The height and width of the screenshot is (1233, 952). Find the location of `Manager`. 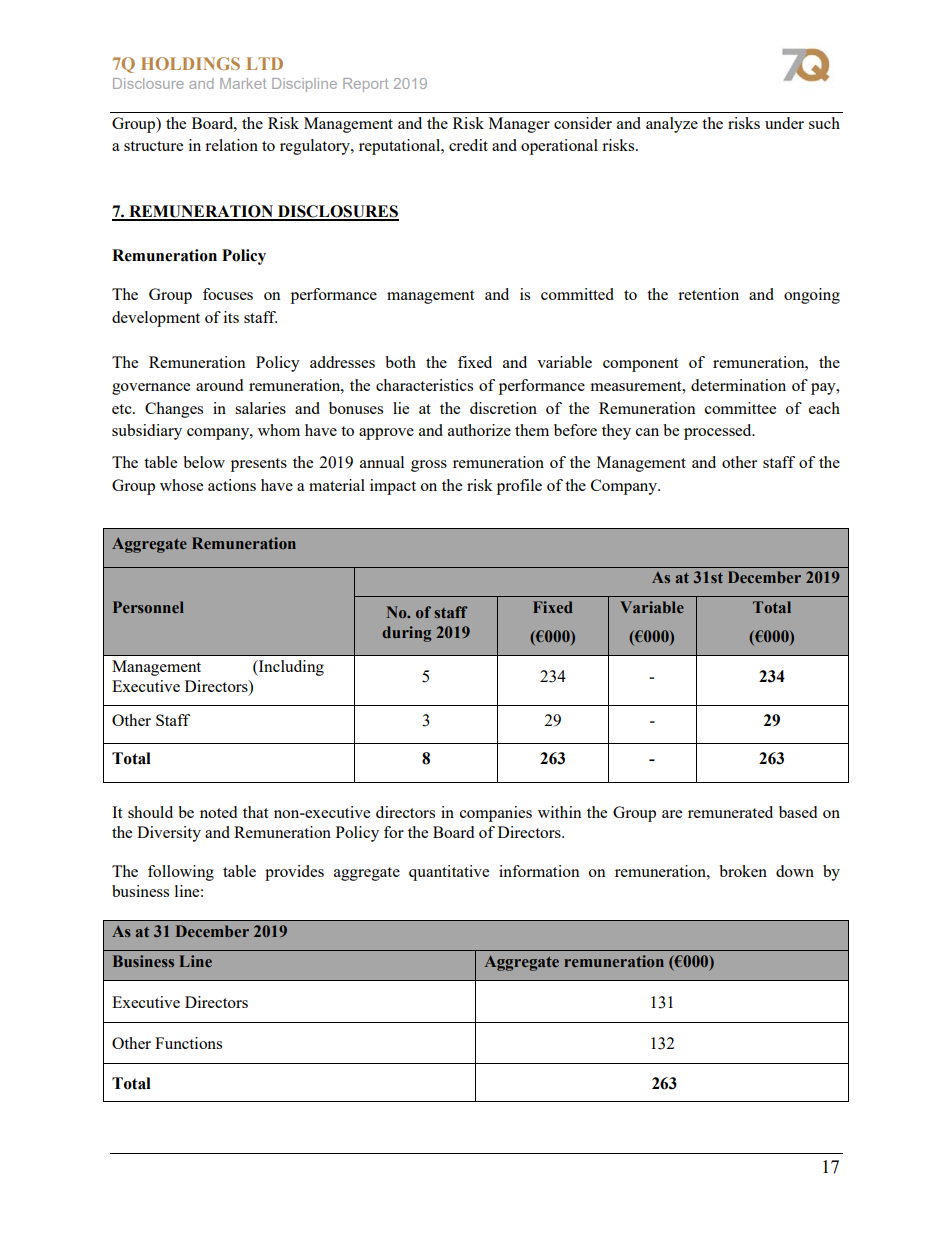

Manager is located at coordinates (519, 125).
